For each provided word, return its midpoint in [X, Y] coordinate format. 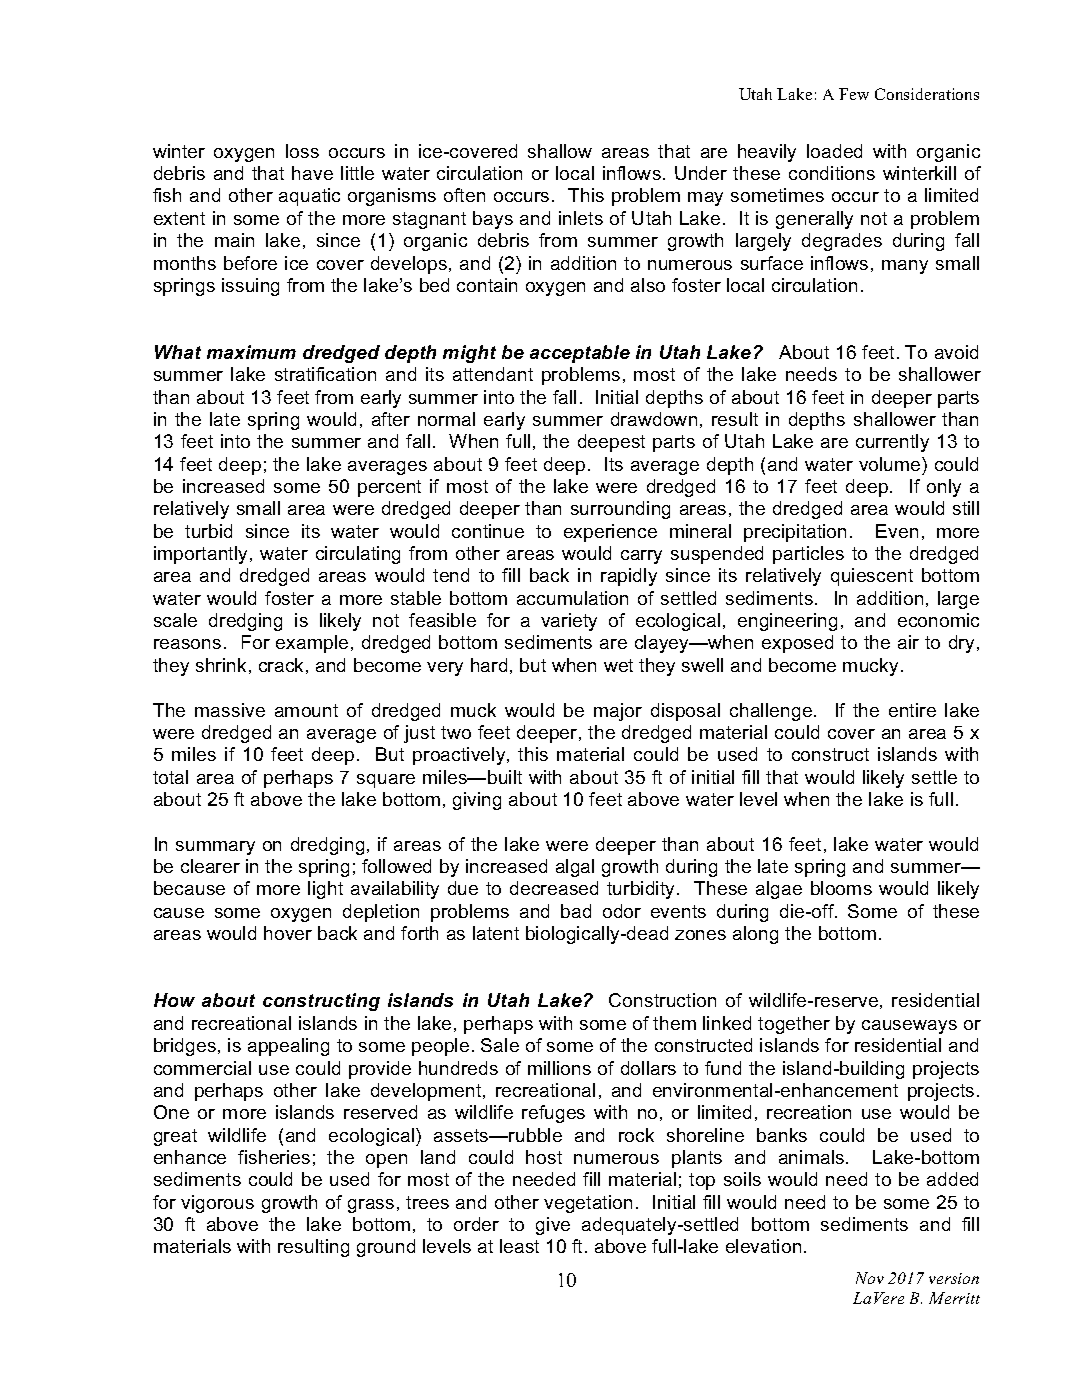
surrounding [620, 510]
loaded [834, 151]
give [553, 1226]
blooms [841, 888]
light [325, 890]
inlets [581, 218]
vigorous [217, 1204]
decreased [554, 888]
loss [302, 151]
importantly [200, 555]
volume [891, 464]
